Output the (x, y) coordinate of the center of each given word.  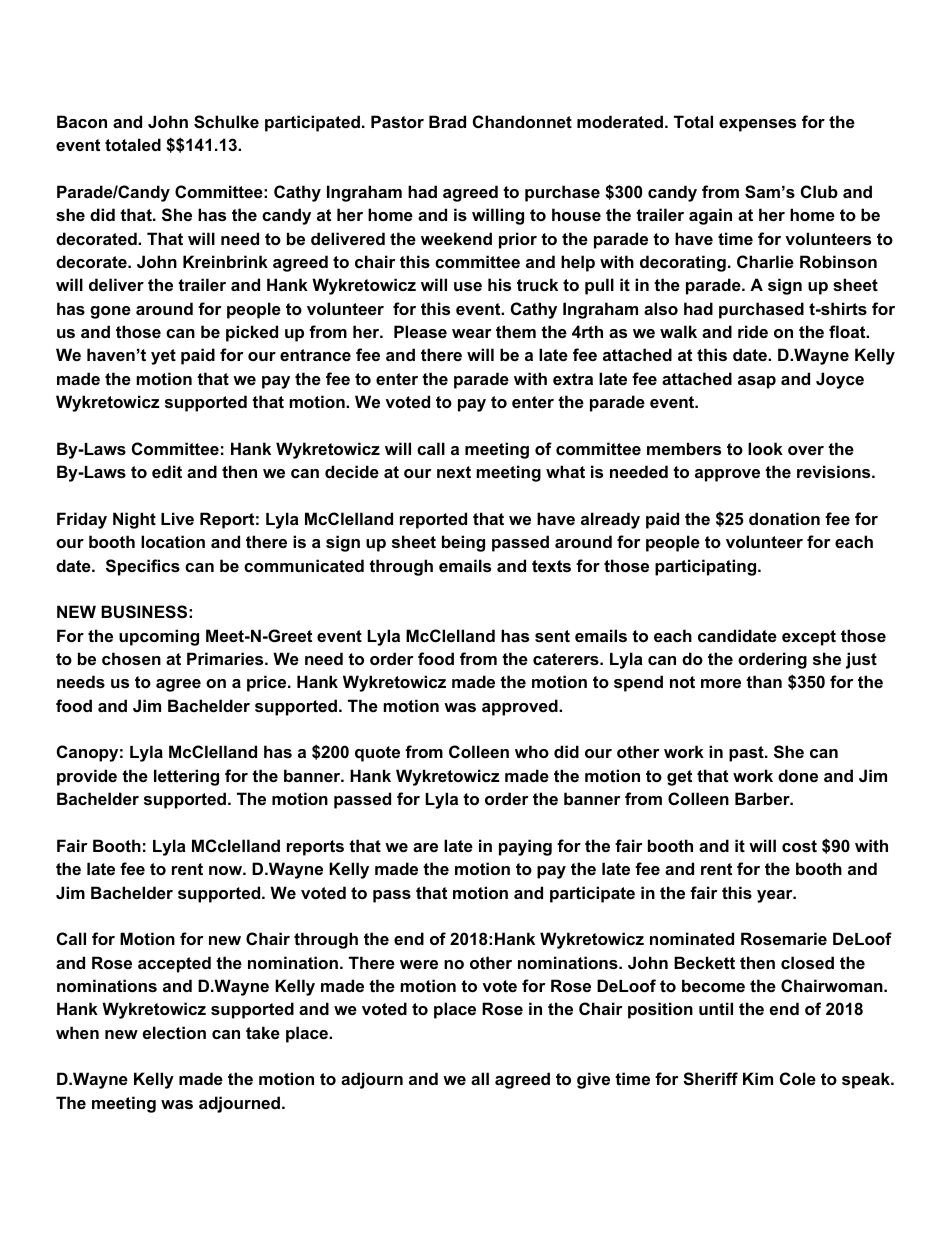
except (809, 638)
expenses (757, 125)
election (174, 1032)
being (463, 543)
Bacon (82, 121)
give (593, 1080)
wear (472, 333)
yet (163, 357)
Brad (447, 121)
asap (757, 382)
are (425, 847)
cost (799, 846)
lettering (186, 777)
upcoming (159, 637)
